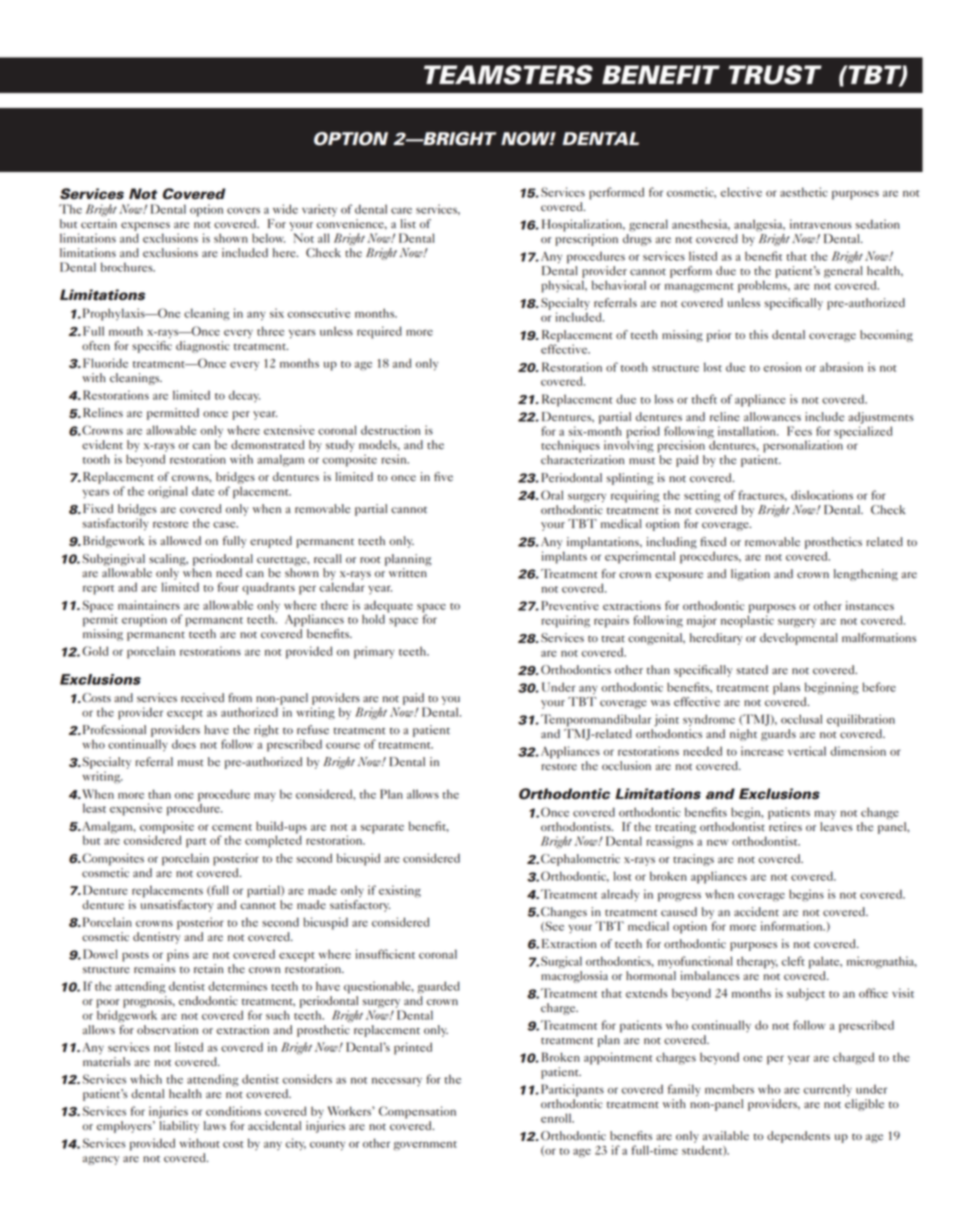  What do you see at coordinates (179, 1125) in the screenshot?
I see `liability` at bounding box center [179, 1125].
